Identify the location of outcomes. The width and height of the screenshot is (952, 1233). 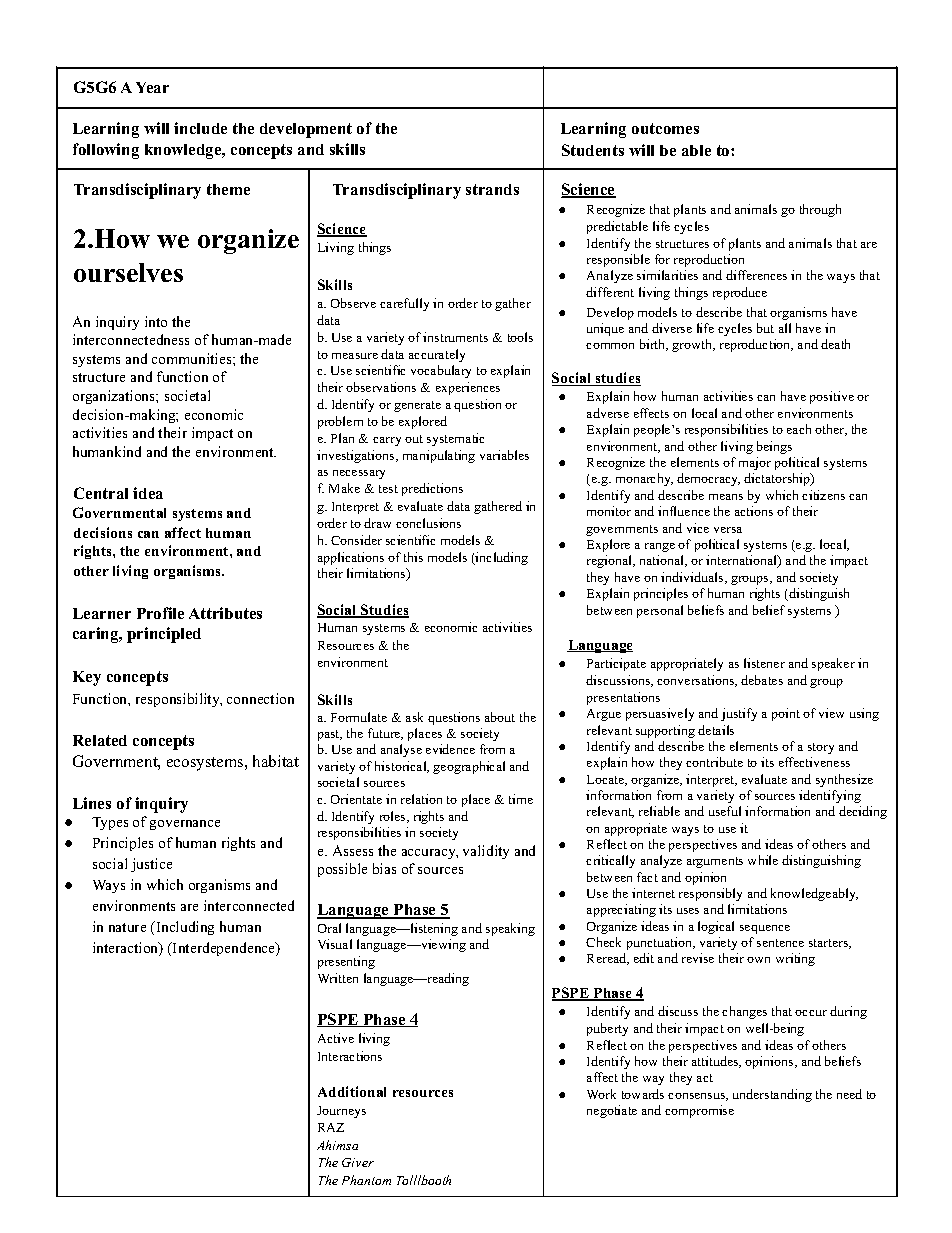
(665, 128).
